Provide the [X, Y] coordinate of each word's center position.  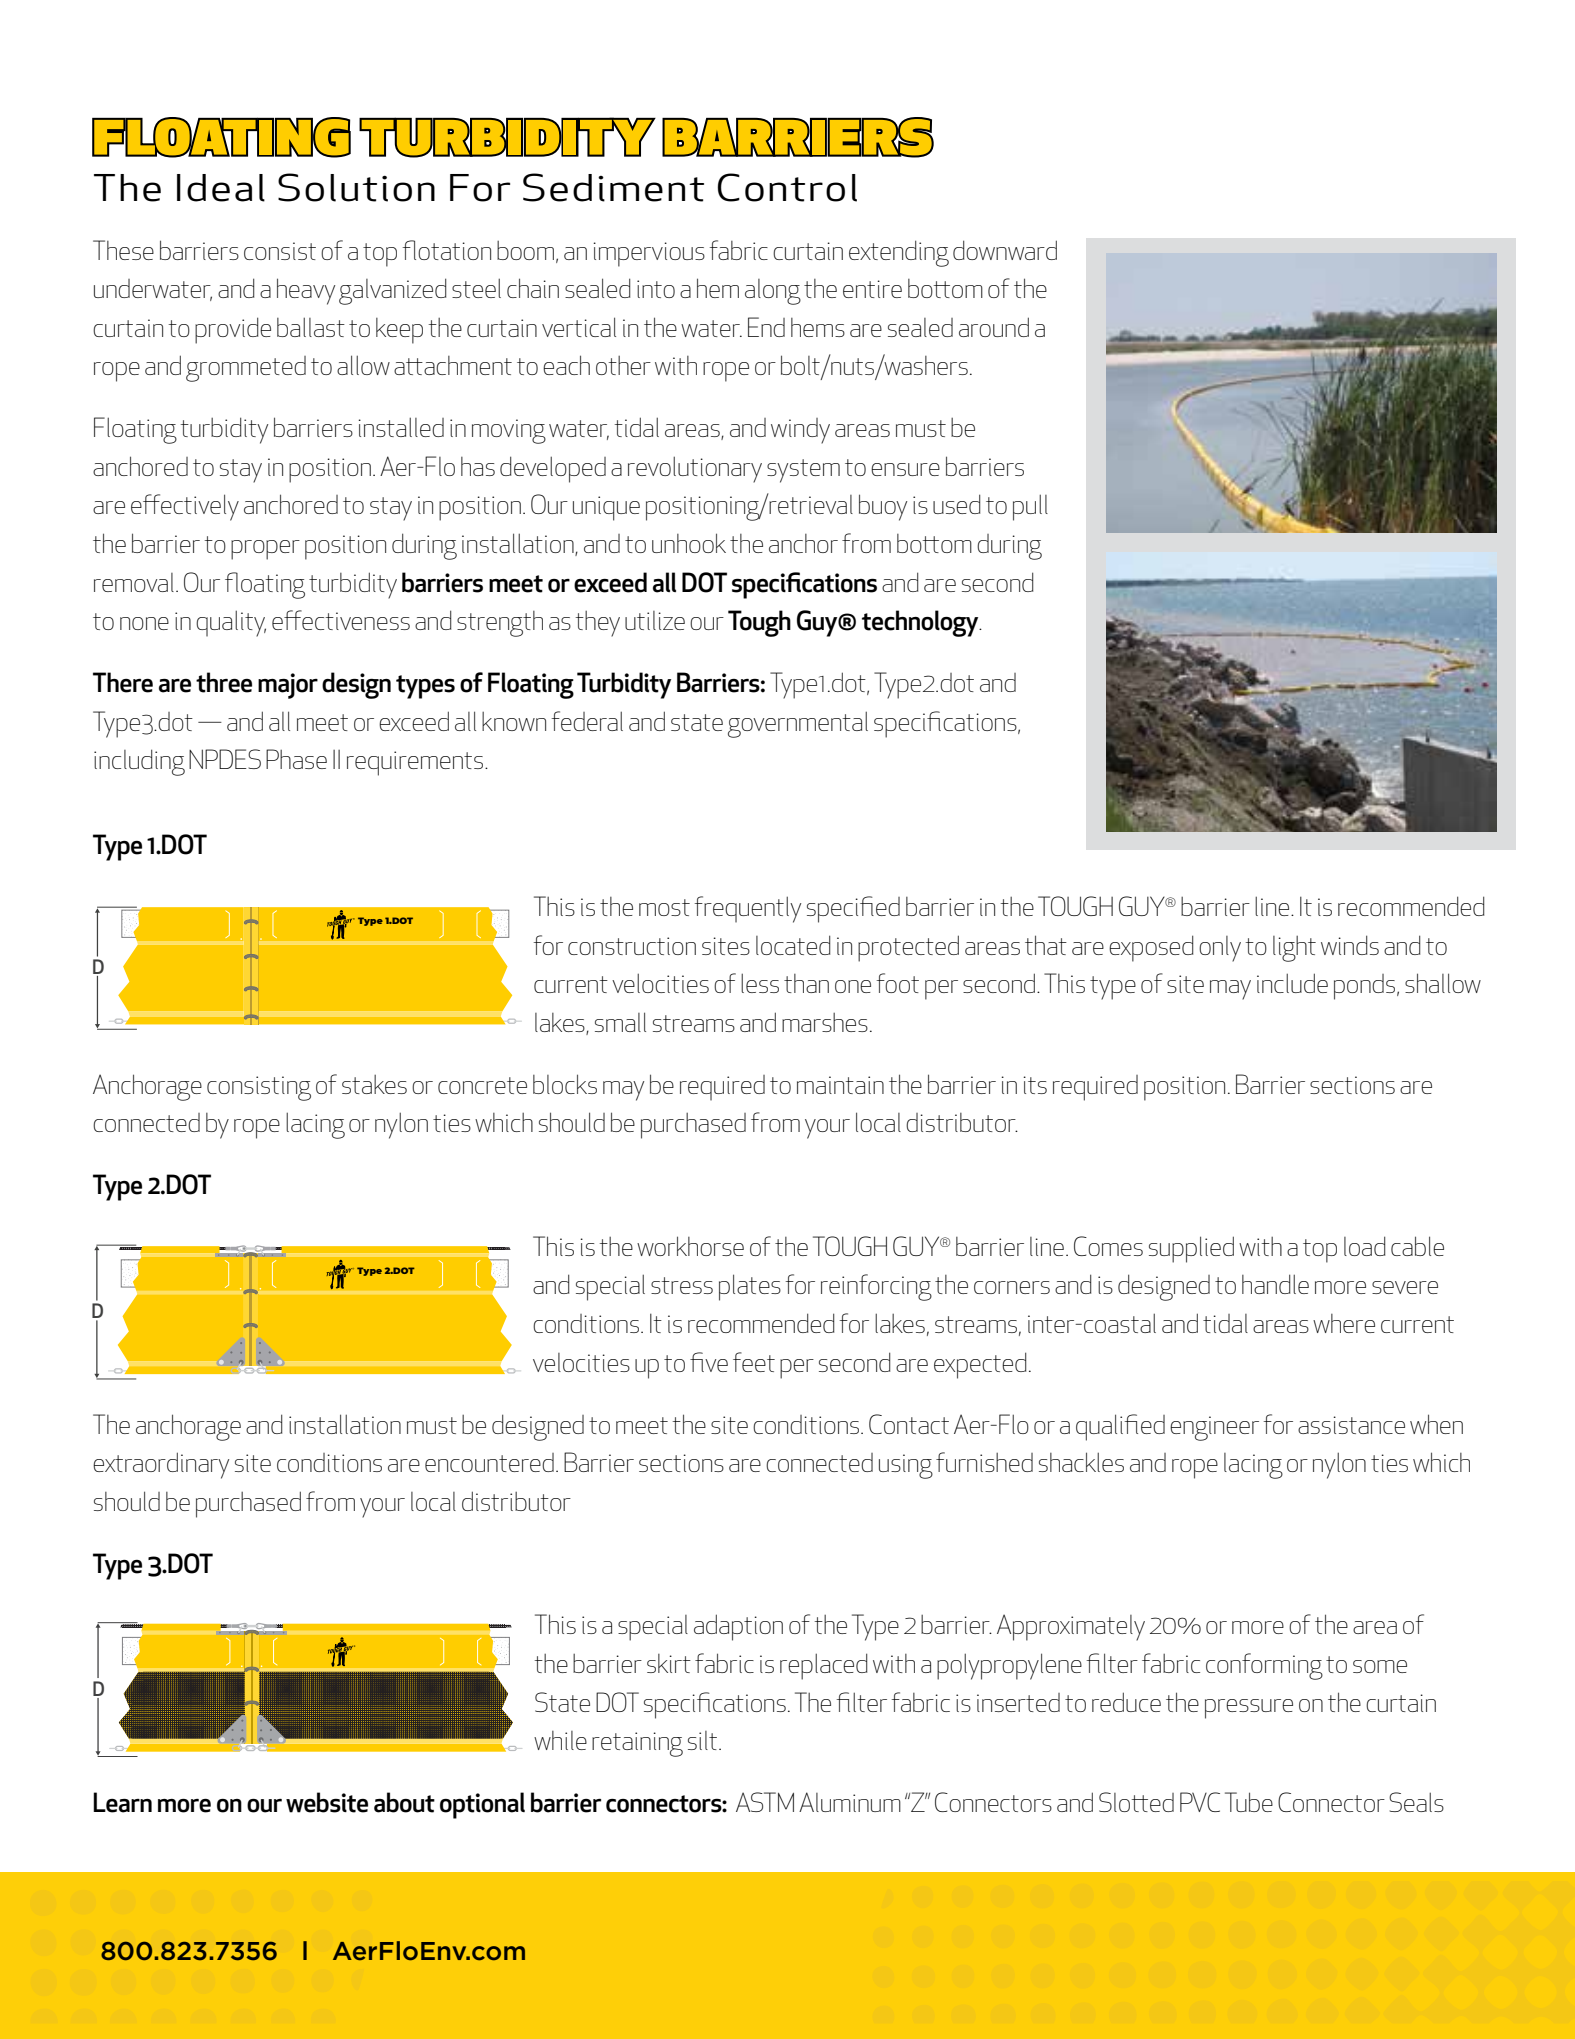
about [404, 1802]
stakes [374, 1084]
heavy [306, 291]
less [760, 983]
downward [1005, 250]
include [1292, 983]
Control [787, 187]
